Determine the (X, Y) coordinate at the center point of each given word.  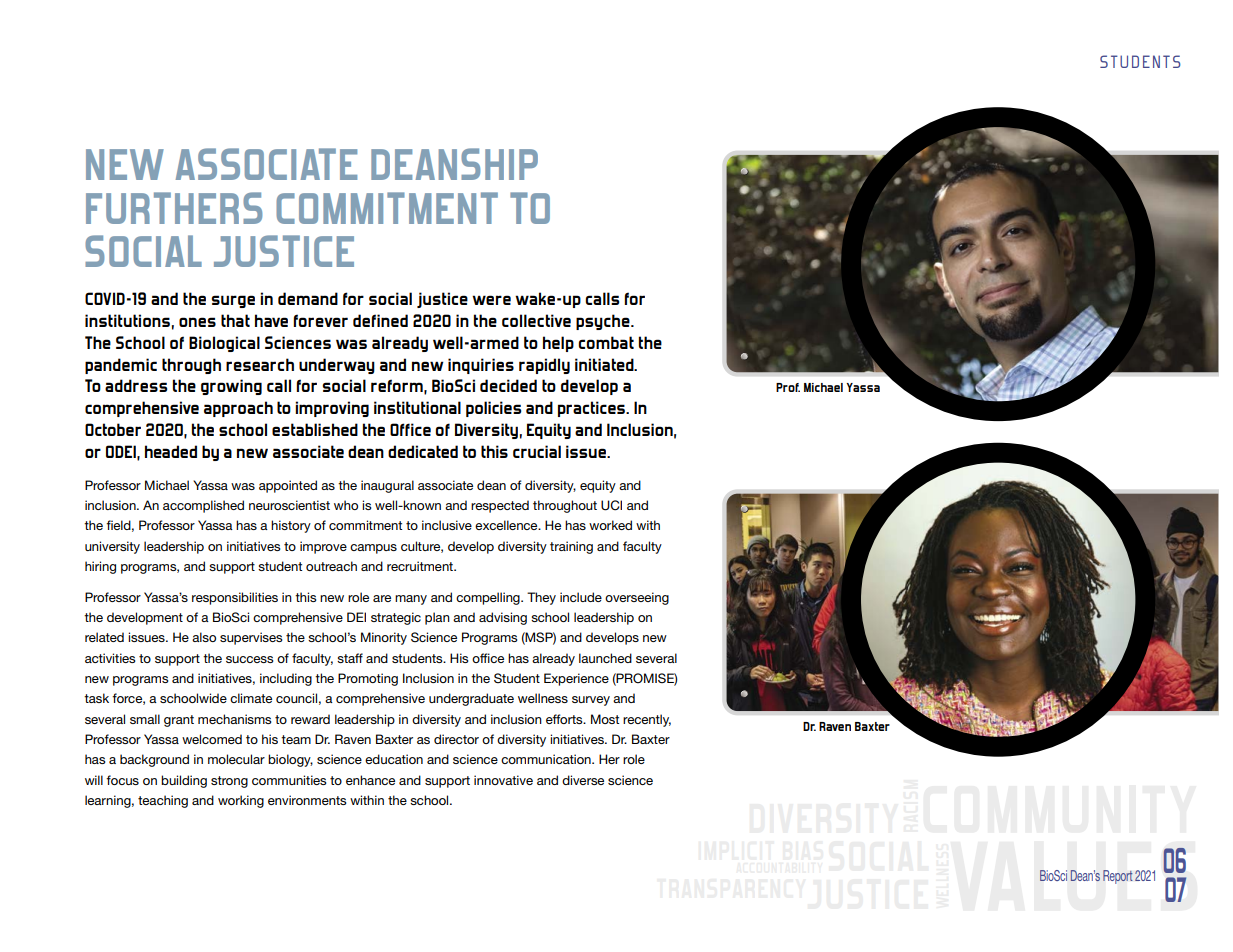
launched (605, 658)
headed (171, 451)
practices (592, 409)
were (491, 300)
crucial (537, 451)
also (204, 637)
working (241, 801)
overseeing (637, 598)
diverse (583, 780)
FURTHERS (174, 208)
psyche (604, 322)
